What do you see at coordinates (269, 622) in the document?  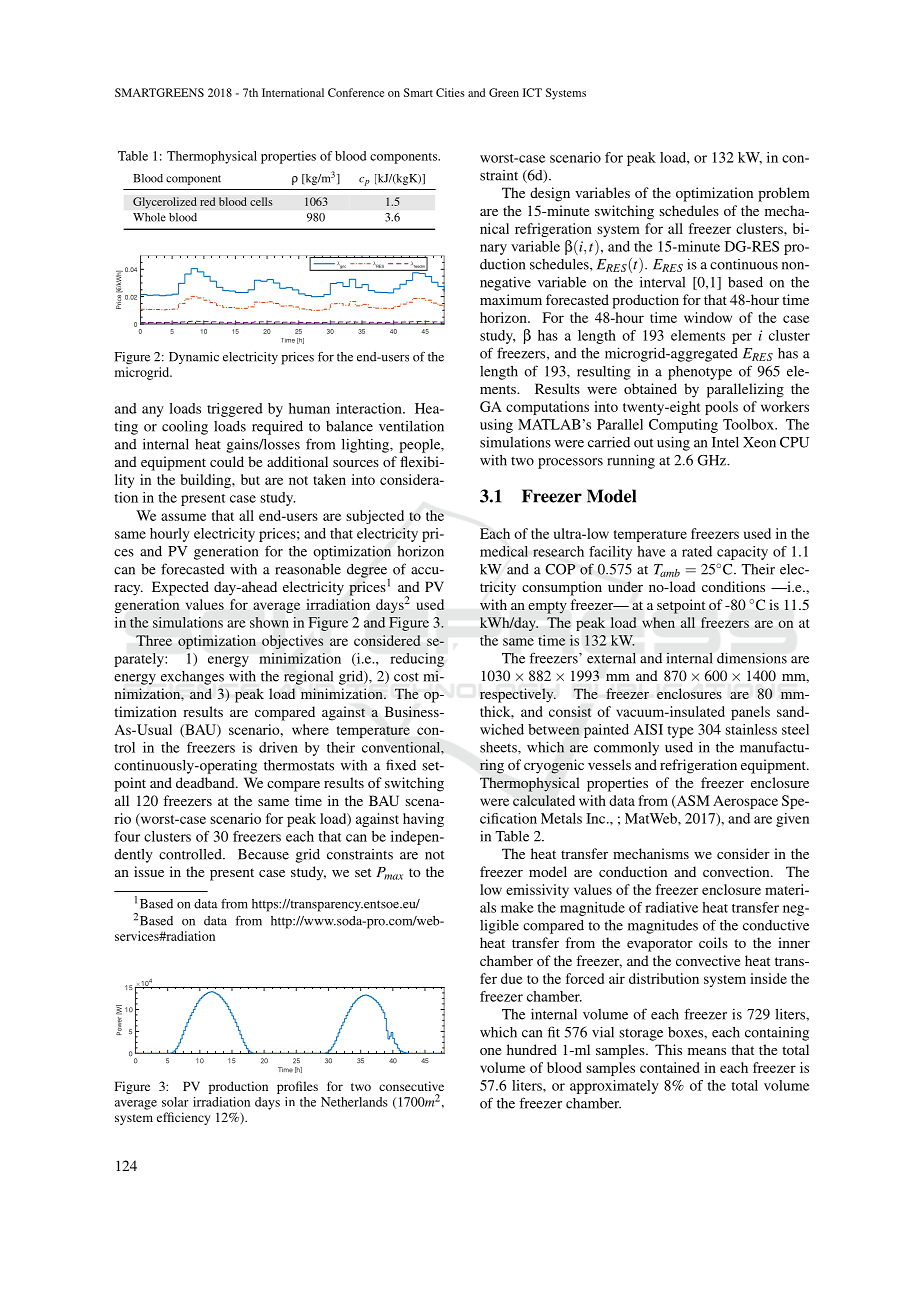 I see `shown` at bounding box center [269, 622].
